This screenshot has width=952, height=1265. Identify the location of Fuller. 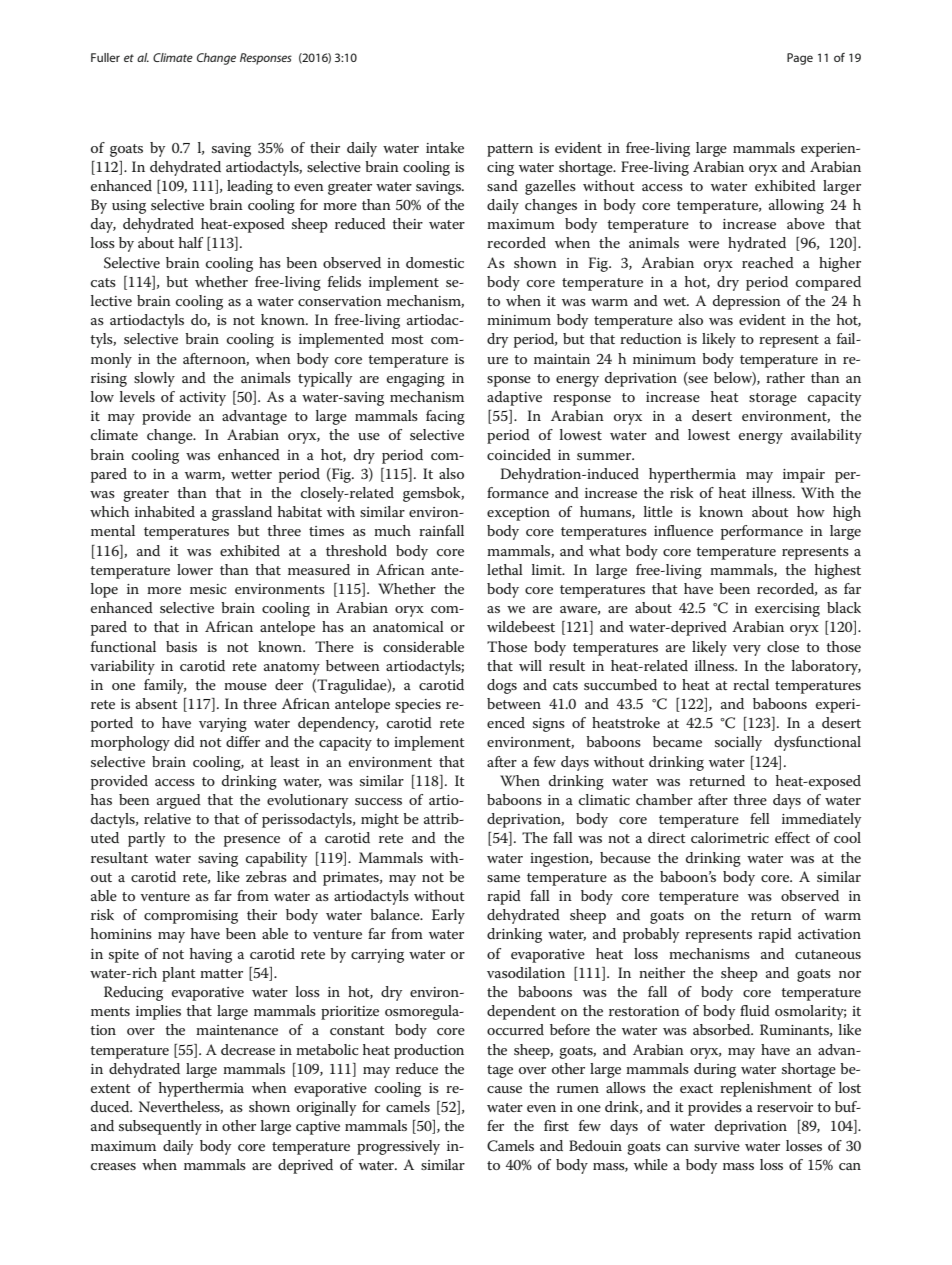
(105, 57).
